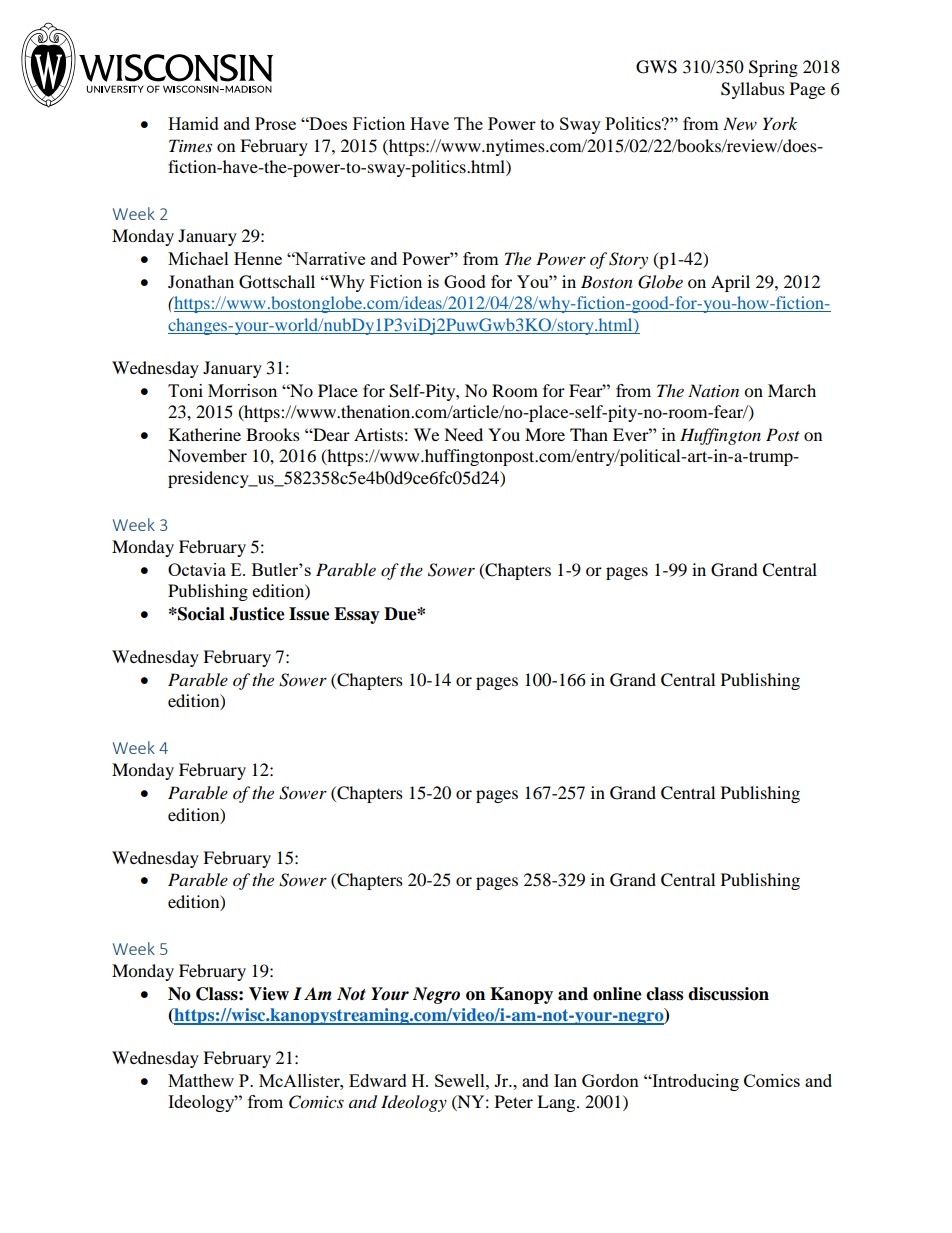 This page has height=1233, width=952. I want to click on March, so click(792, 390).
